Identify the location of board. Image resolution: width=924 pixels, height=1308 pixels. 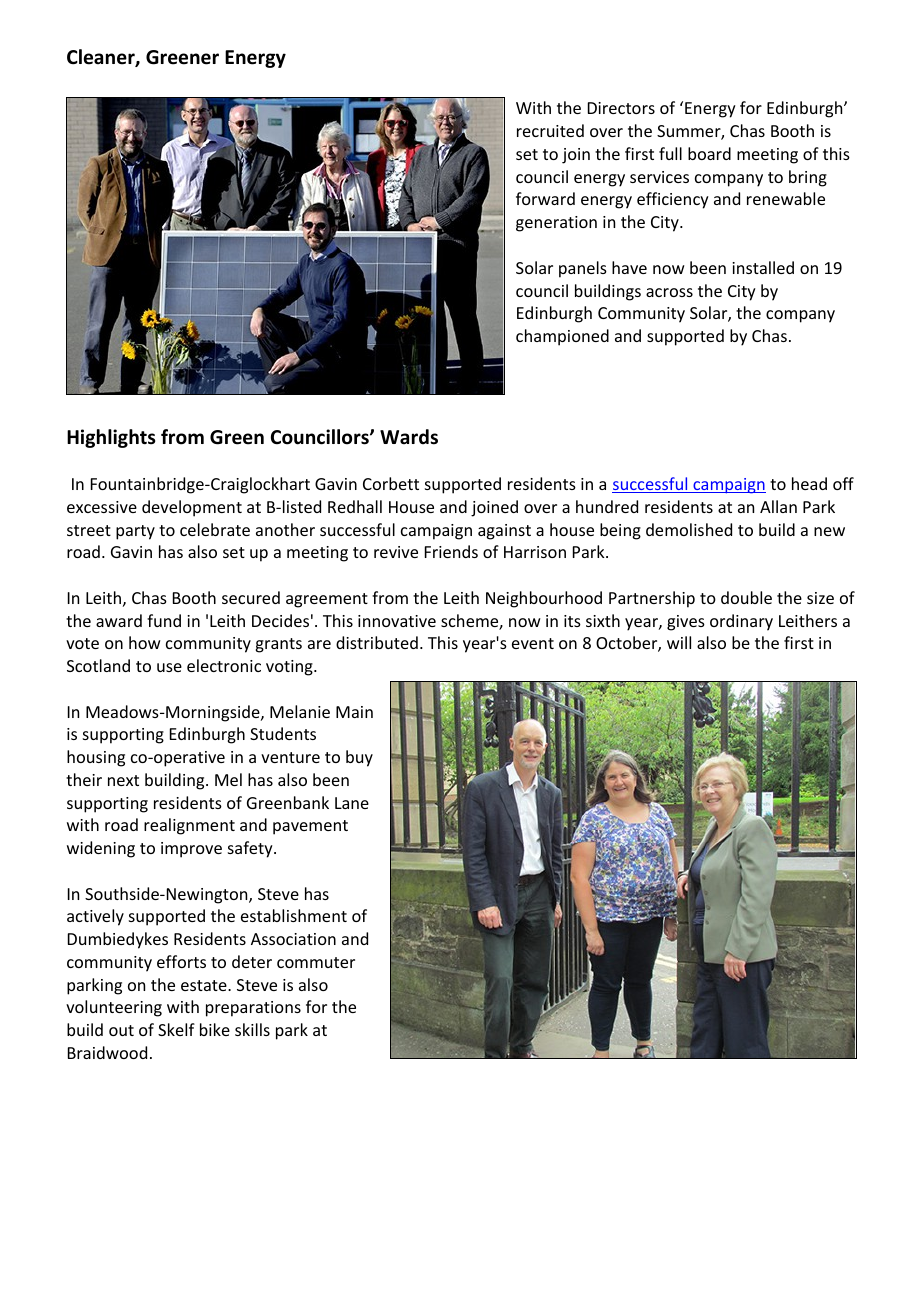
(709, 153).
